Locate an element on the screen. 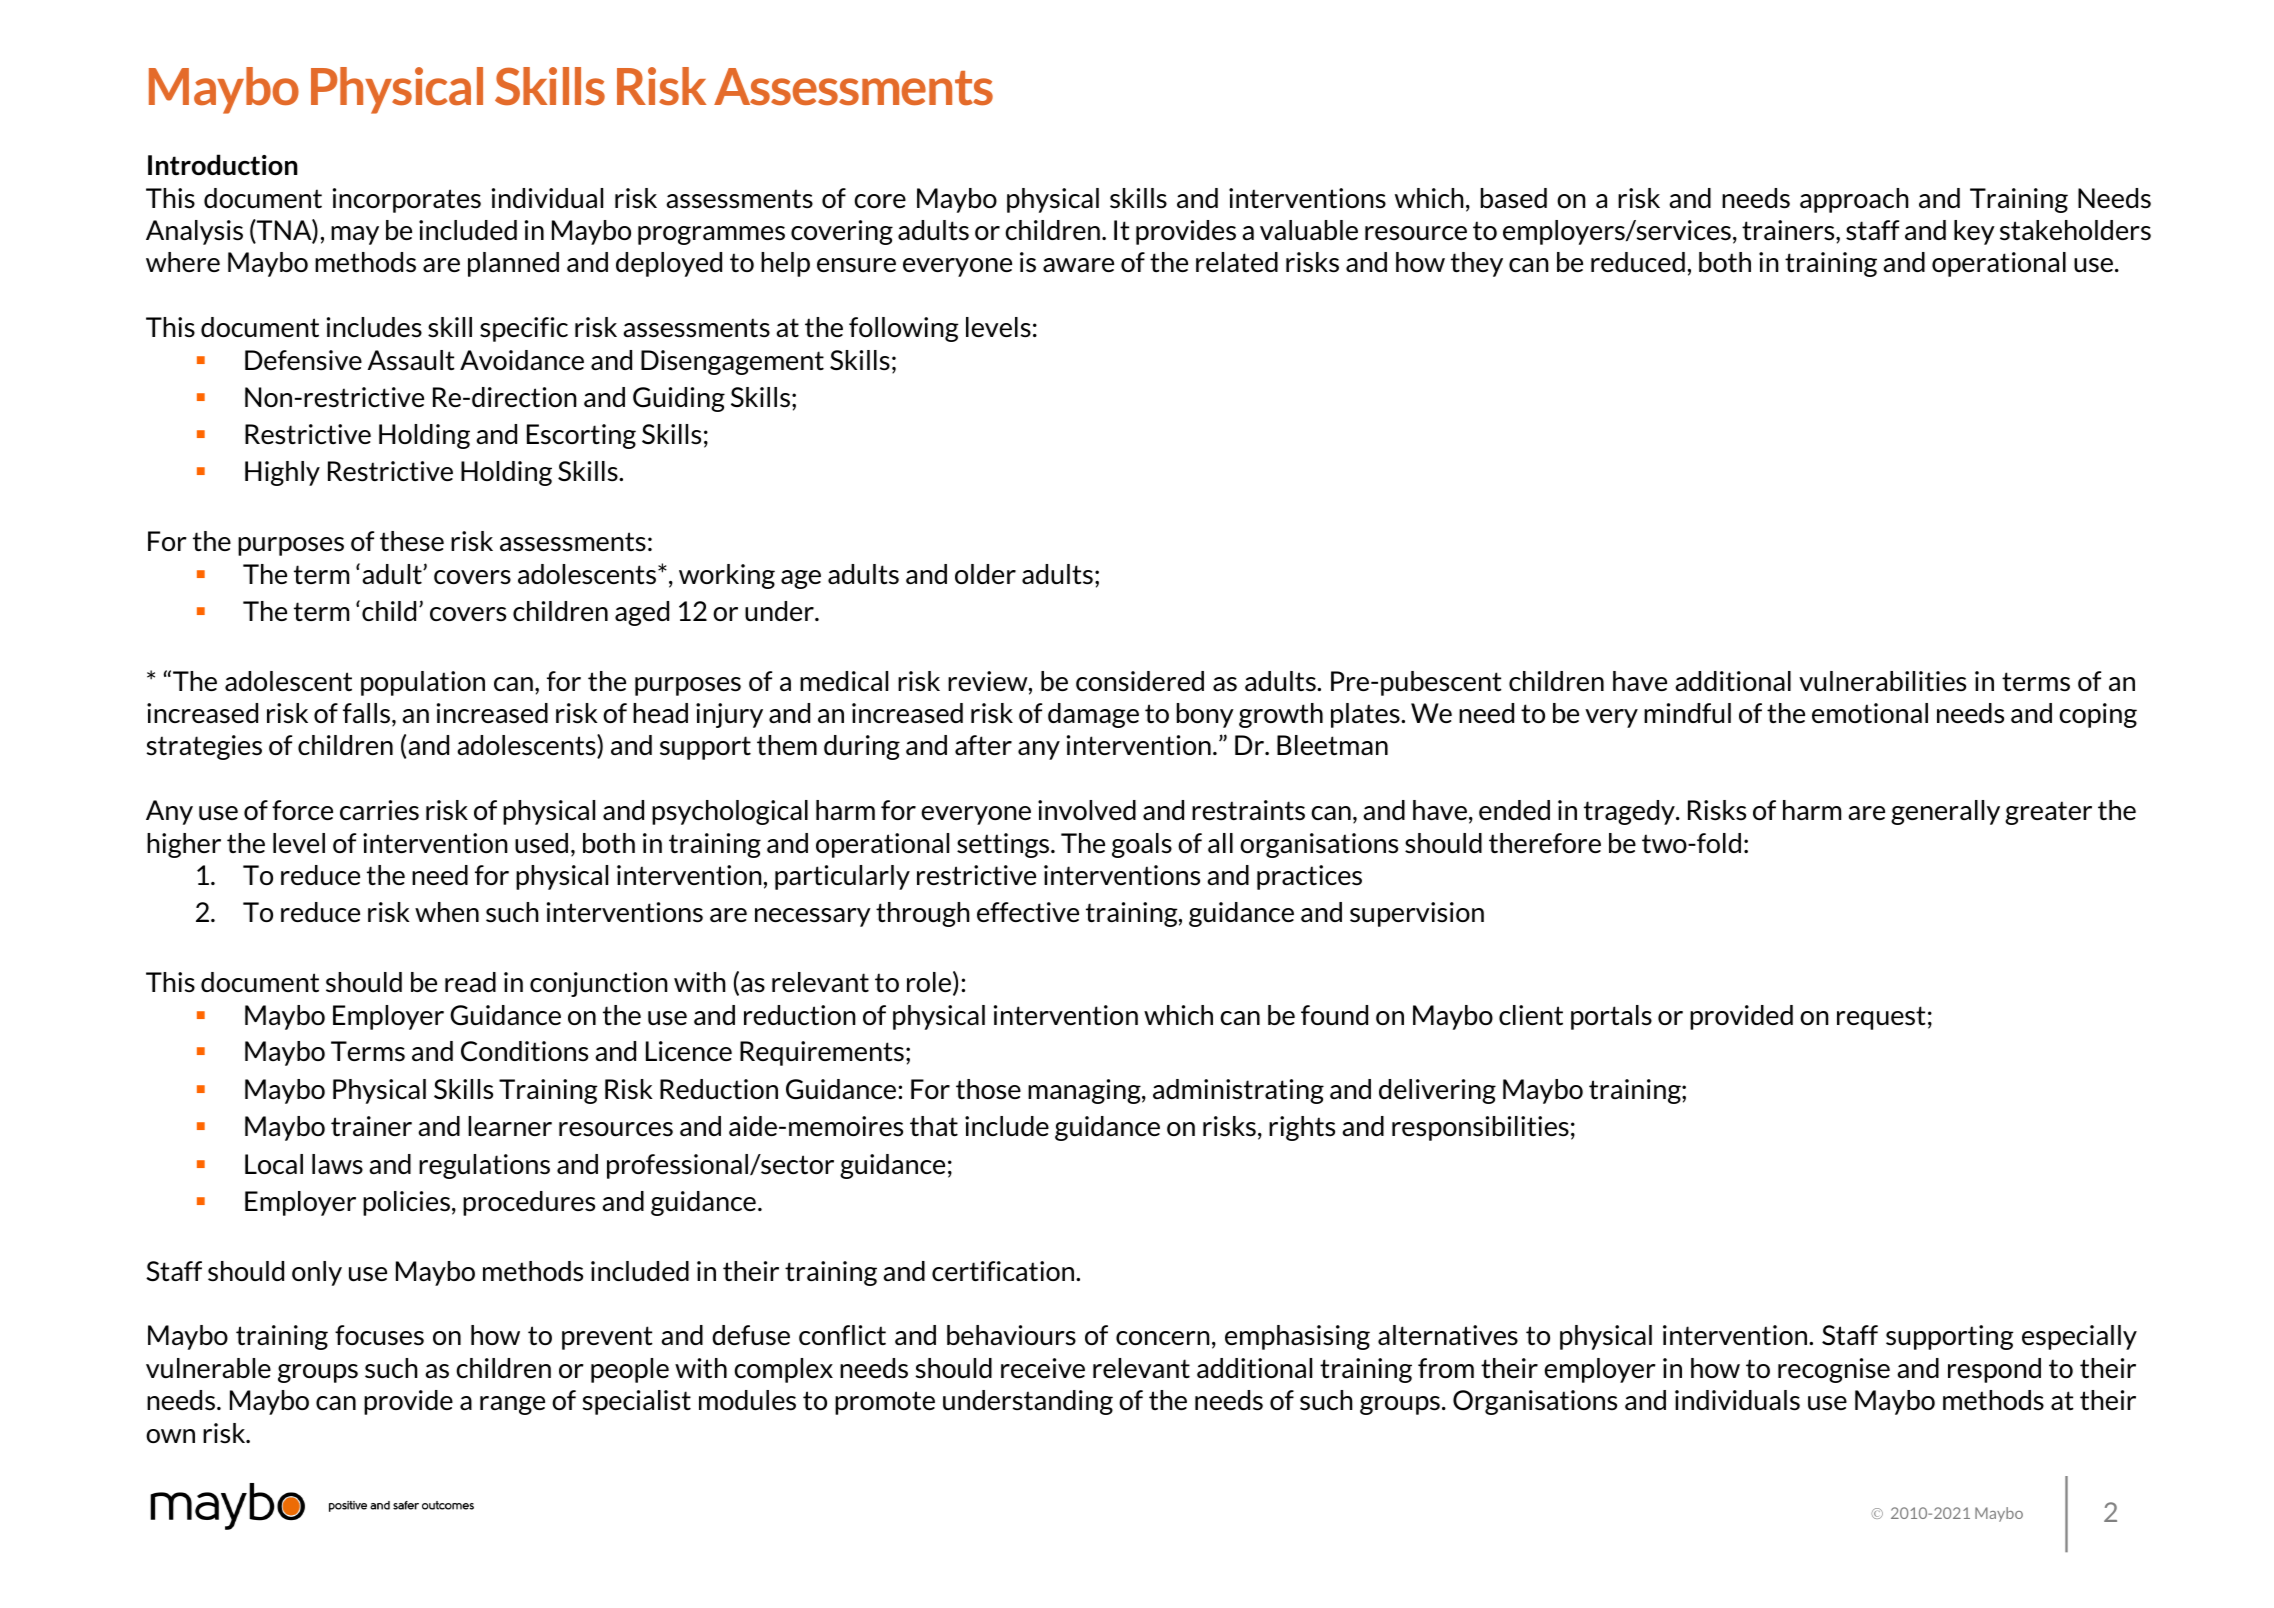 The image size is (2274, 1608). incorporates is located at coordinates (407, 200).
